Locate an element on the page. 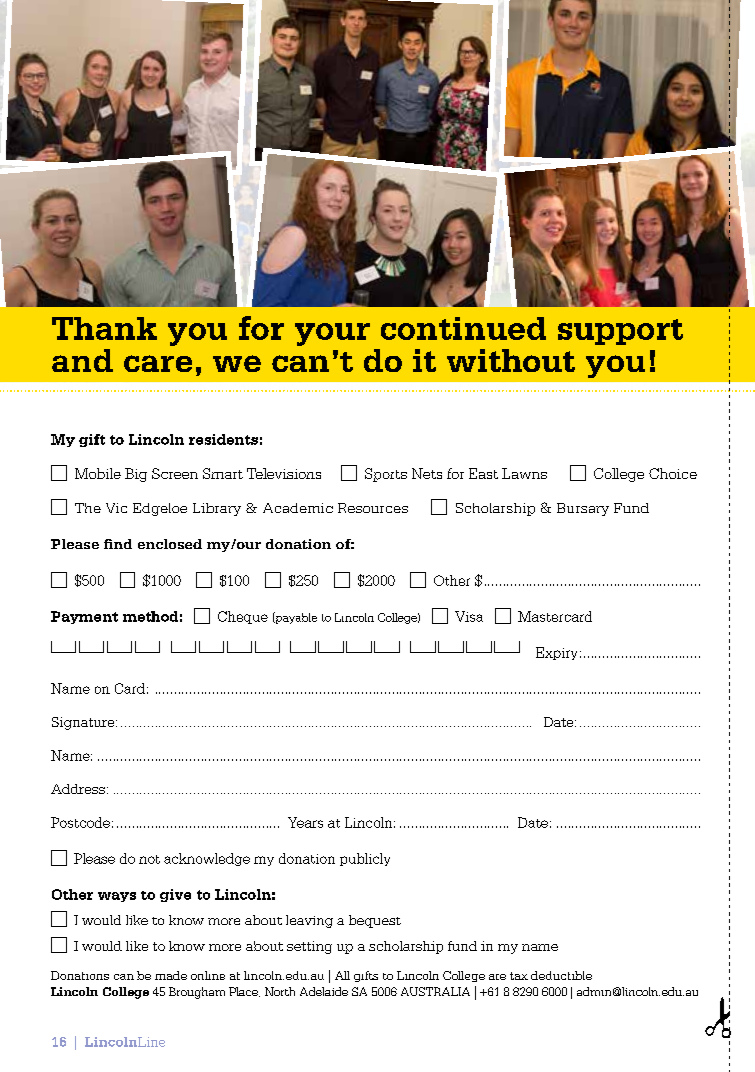 Image resolution: width=755 pixels, height=1072 pixels. Bursary is located at coordinates (583, 509).
